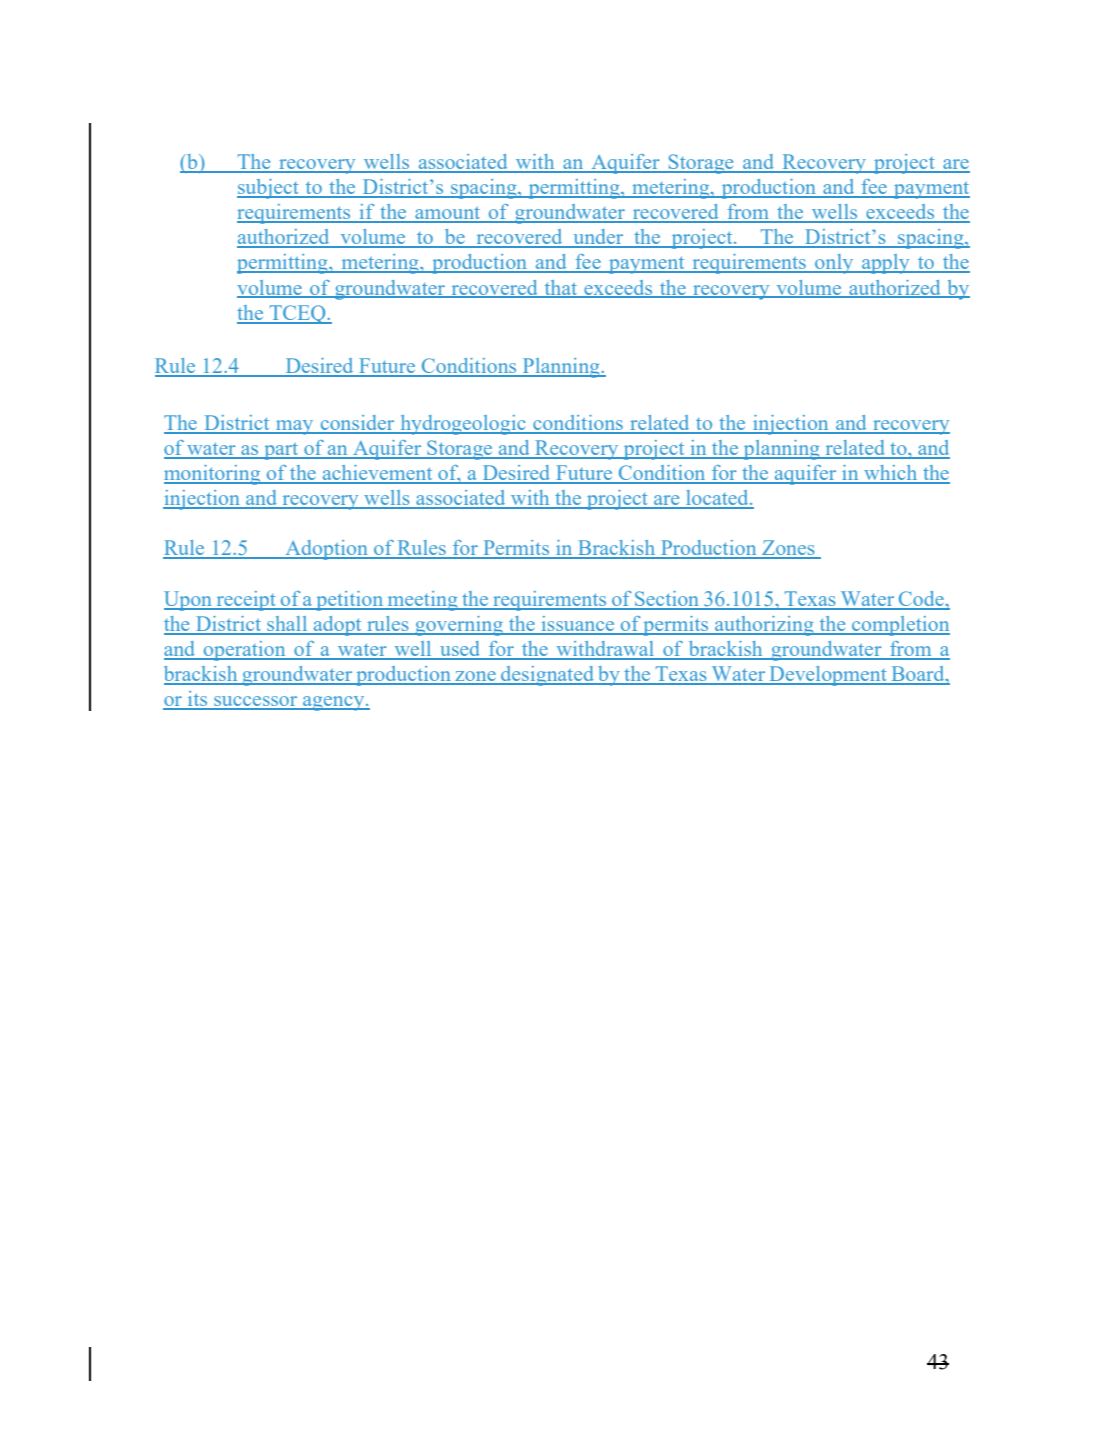  What do you see at coordinates (377, 474) in the document?
I see `achievement` at bounding box center [377, 474].
